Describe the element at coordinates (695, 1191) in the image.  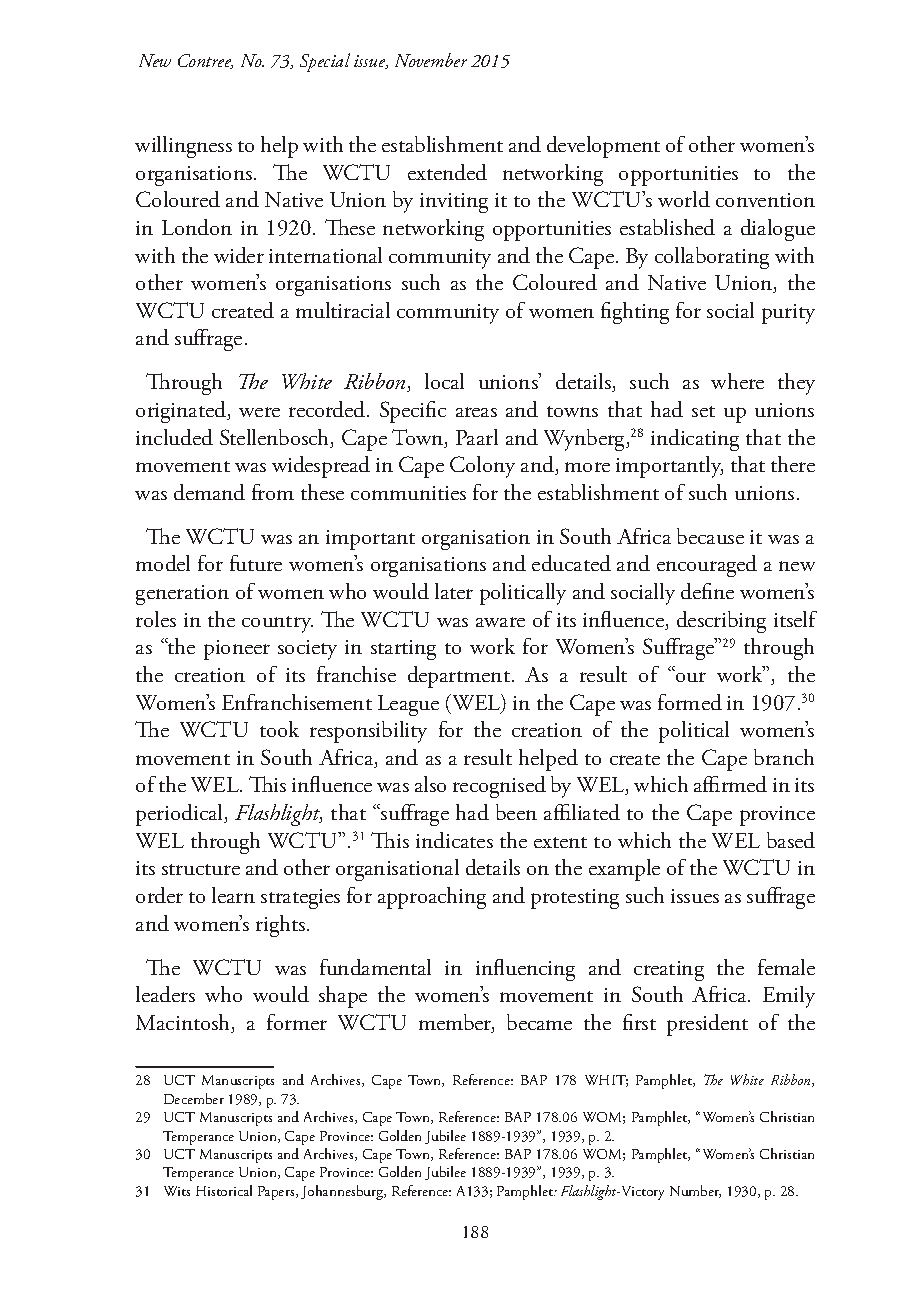
I see `Number` at that location.
